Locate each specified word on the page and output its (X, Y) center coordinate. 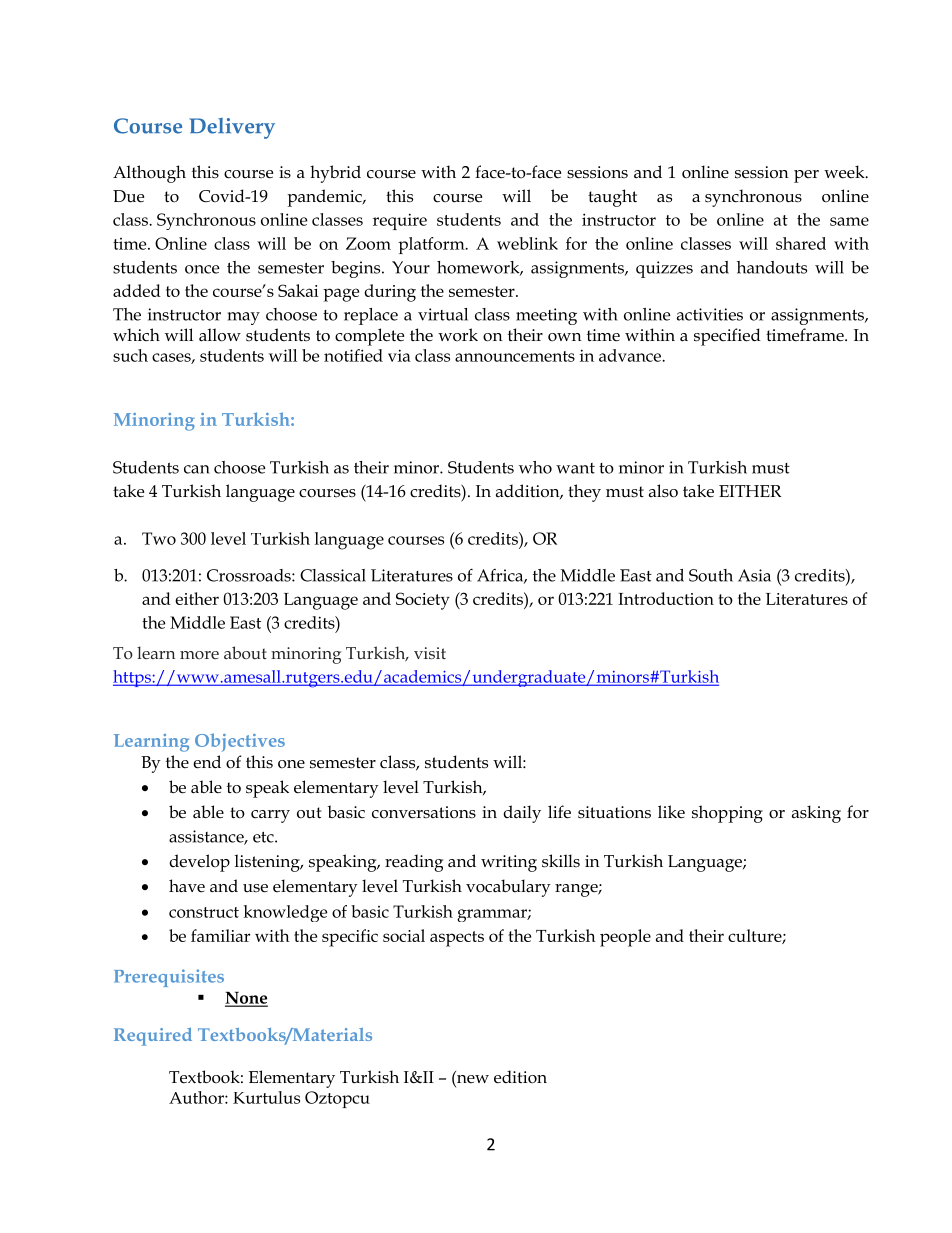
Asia (754, 575)
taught (612, 198)
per (806, 176)
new (472, 1079)
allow (220, 335)
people (625, 938)
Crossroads (250, 575)
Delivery (232, 128)
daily (522, 814)
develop (199, 863)
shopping (727, 814)
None (246, 998)
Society (423, 601)
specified (727, 337)
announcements (515, 356)
